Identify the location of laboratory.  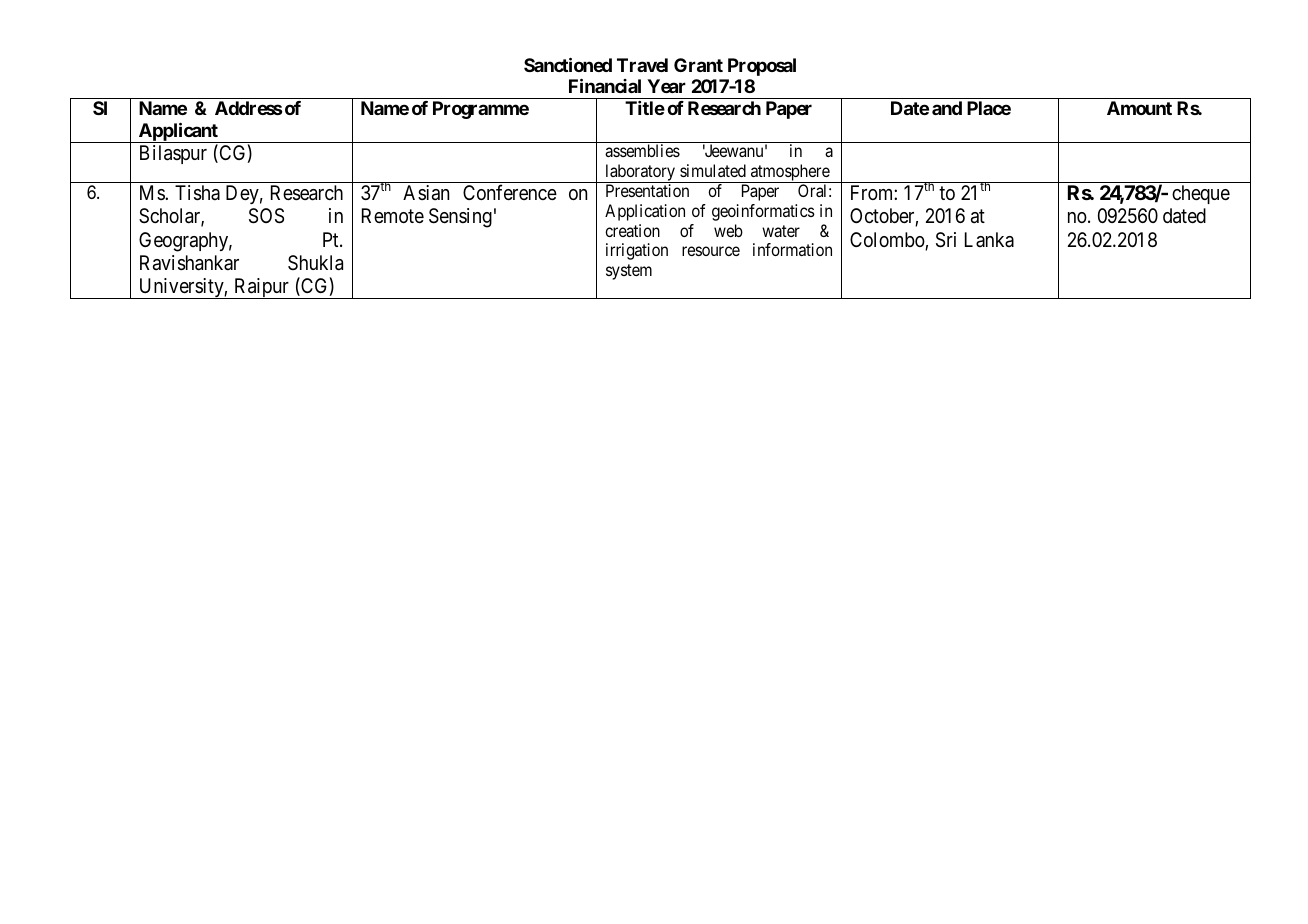
(640, 173).
